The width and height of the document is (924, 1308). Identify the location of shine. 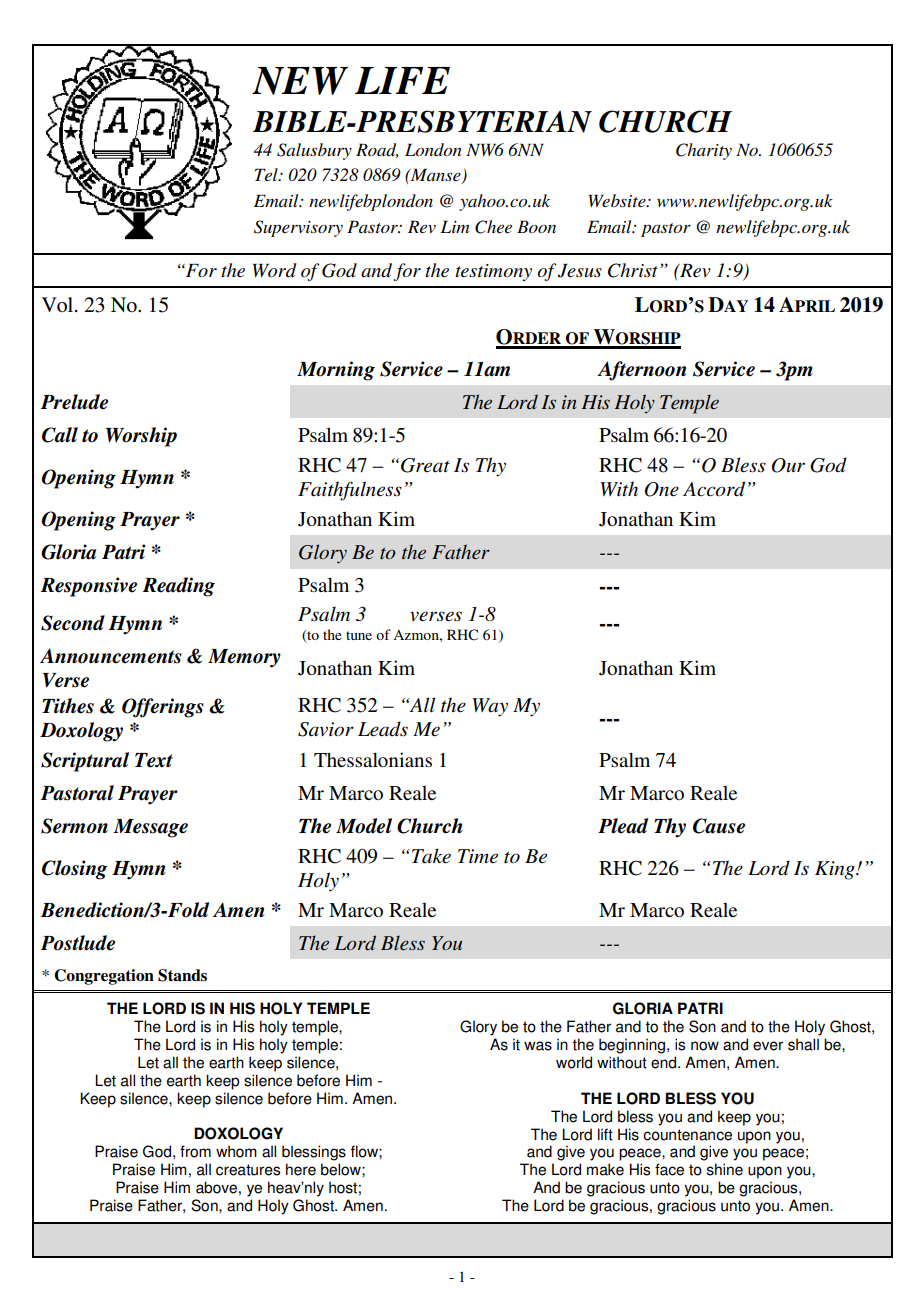
(725, 1169).
